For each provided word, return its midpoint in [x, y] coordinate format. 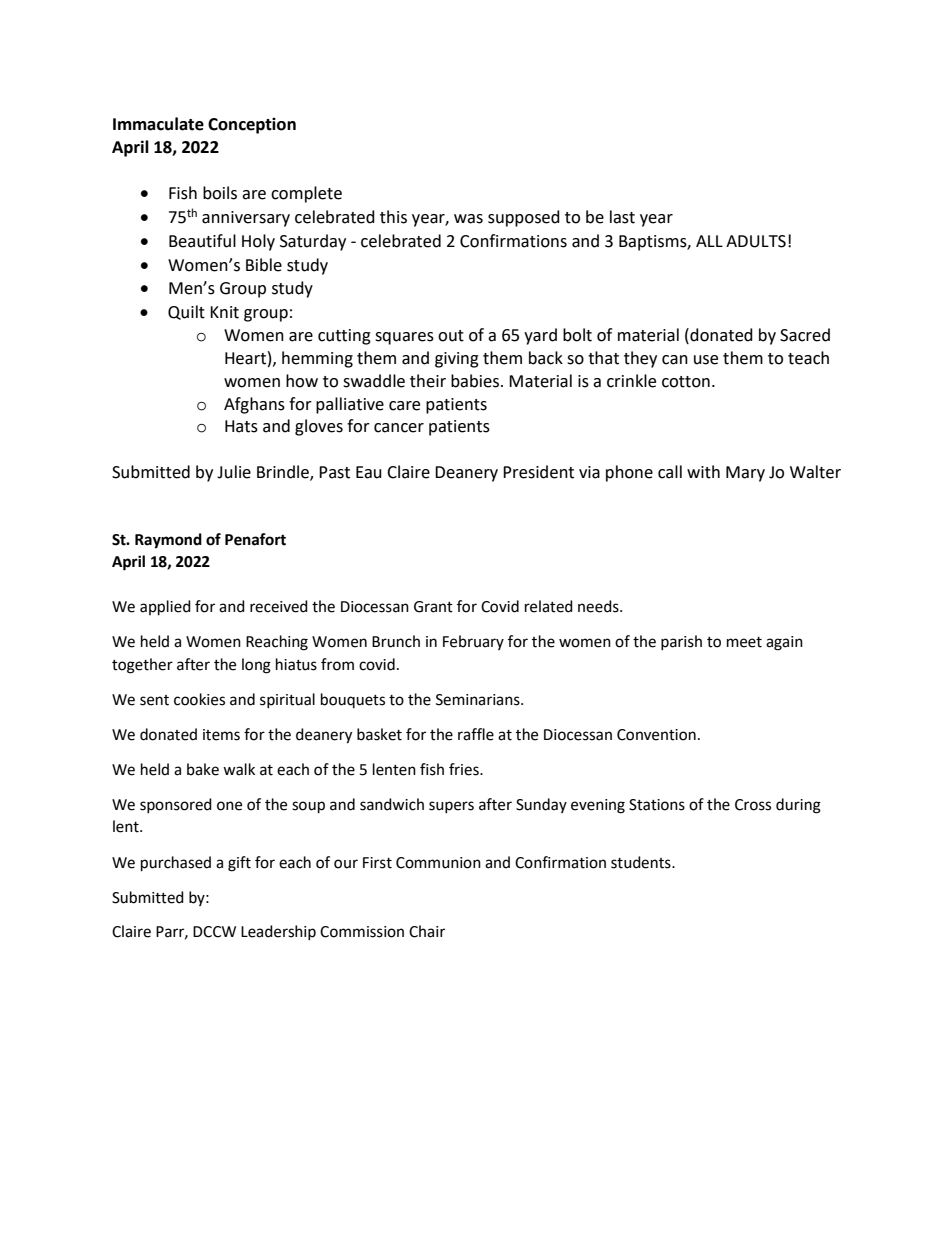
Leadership [278, 932]
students [642, 862]
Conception [252, 125]
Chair [427, 931]
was [468, 219]
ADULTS [756, 241]
